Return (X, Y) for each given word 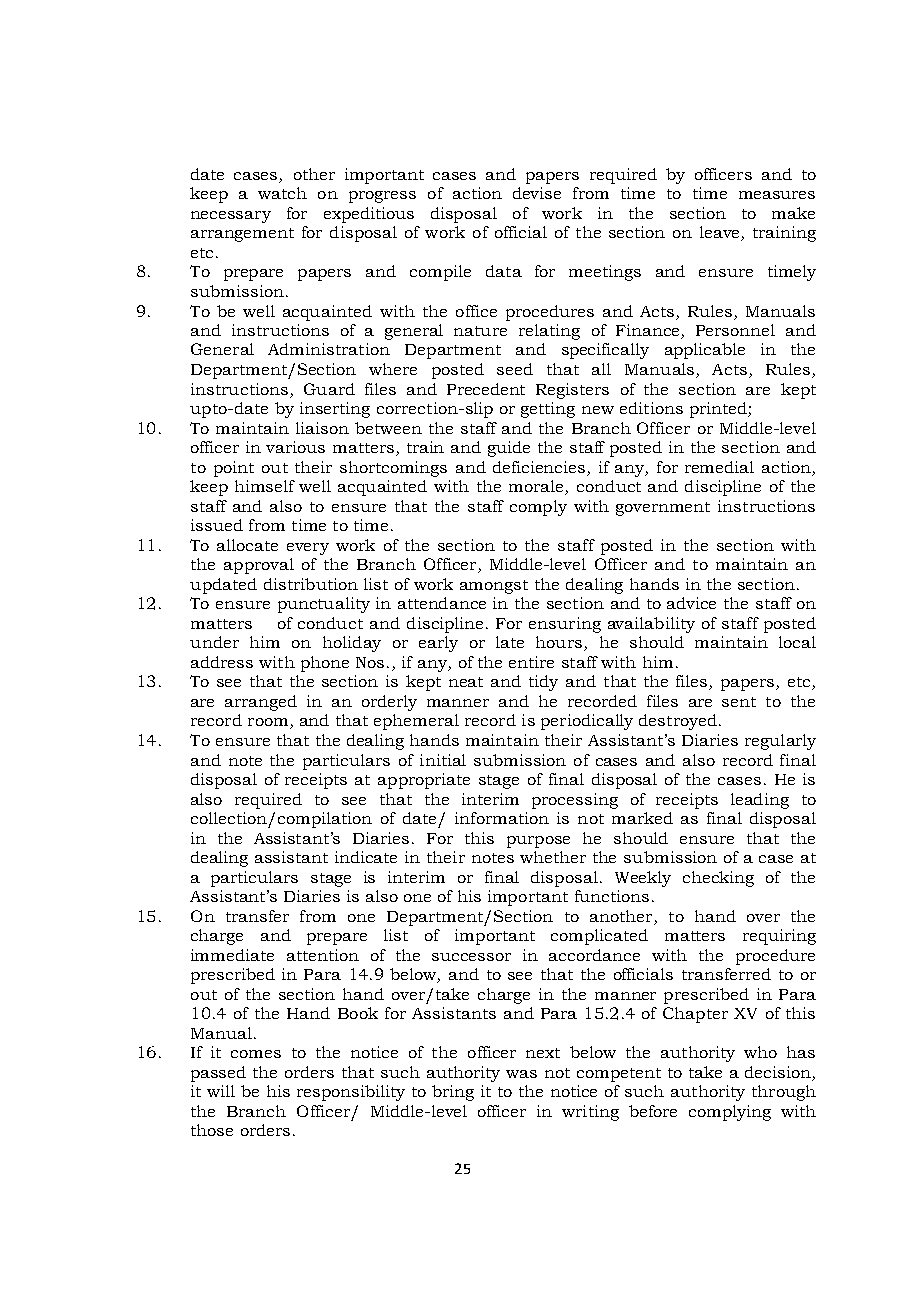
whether (553, 857)
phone (325, 664)
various (295, 447)
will (221, 1091)
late (510, 642)
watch (282, 193)
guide (509, 449)
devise (537, 193)
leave (721, 233)
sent (739, 702)
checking (718, 879)
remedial (719, 467)
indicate (366, 857)
